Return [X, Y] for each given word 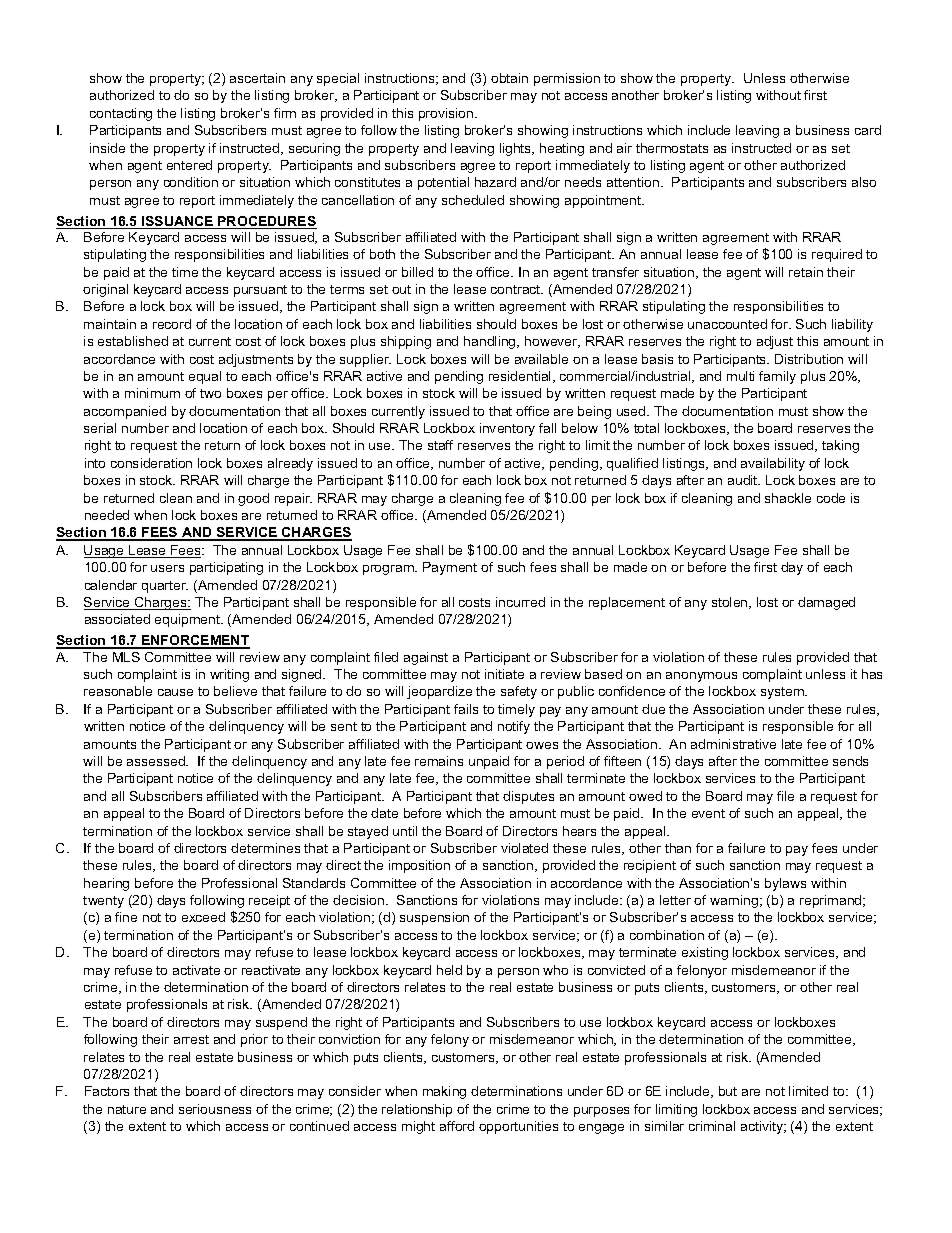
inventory [507, 429]
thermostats [672, 148]
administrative [733, 744]
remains [439, 761]
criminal [712, 1126]
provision [447, 114]
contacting [121, 114]
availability [773, 464]
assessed [157, 761]
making [444, 1092]
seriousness [215, 1109]
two [210, 393]
